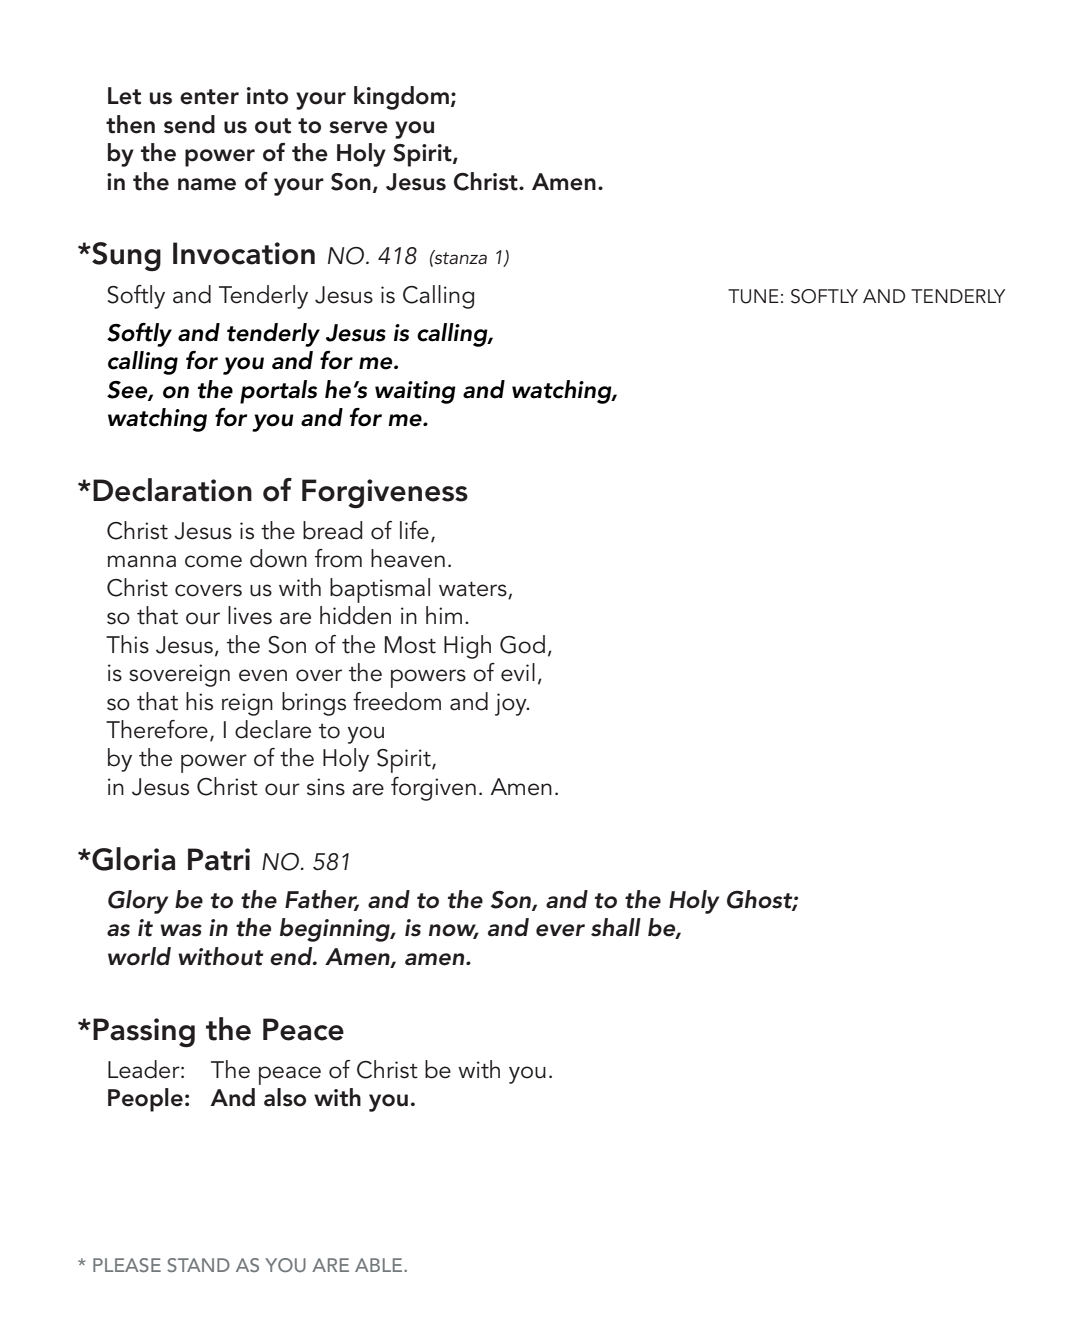 The height and width of the screenshot is (1318, 1085). What do you see at coordinates (474, 590) in the screenshot?
I see `waters` at bounding box center [474, 590].
